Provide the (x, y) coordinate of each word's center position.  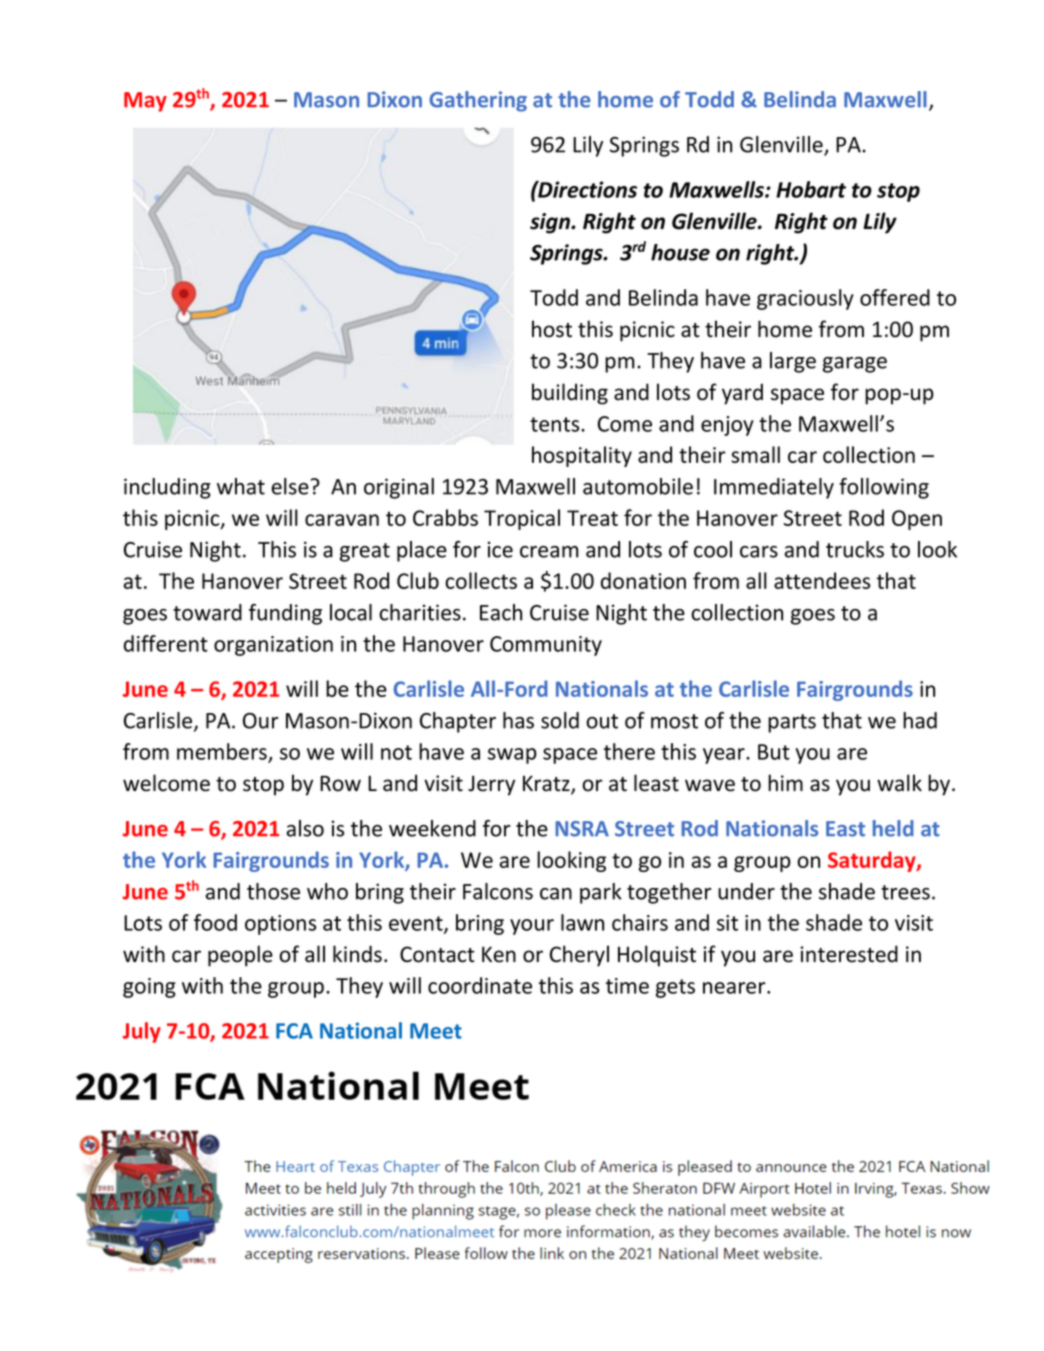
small (755, 454)
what (241, 486)
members (223, 752)
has (518, 720)
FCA (294, 1031)
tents (556, 424)
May (145, 102)
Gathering (478, 101)
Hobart (811, 189)
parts (792, 723)
